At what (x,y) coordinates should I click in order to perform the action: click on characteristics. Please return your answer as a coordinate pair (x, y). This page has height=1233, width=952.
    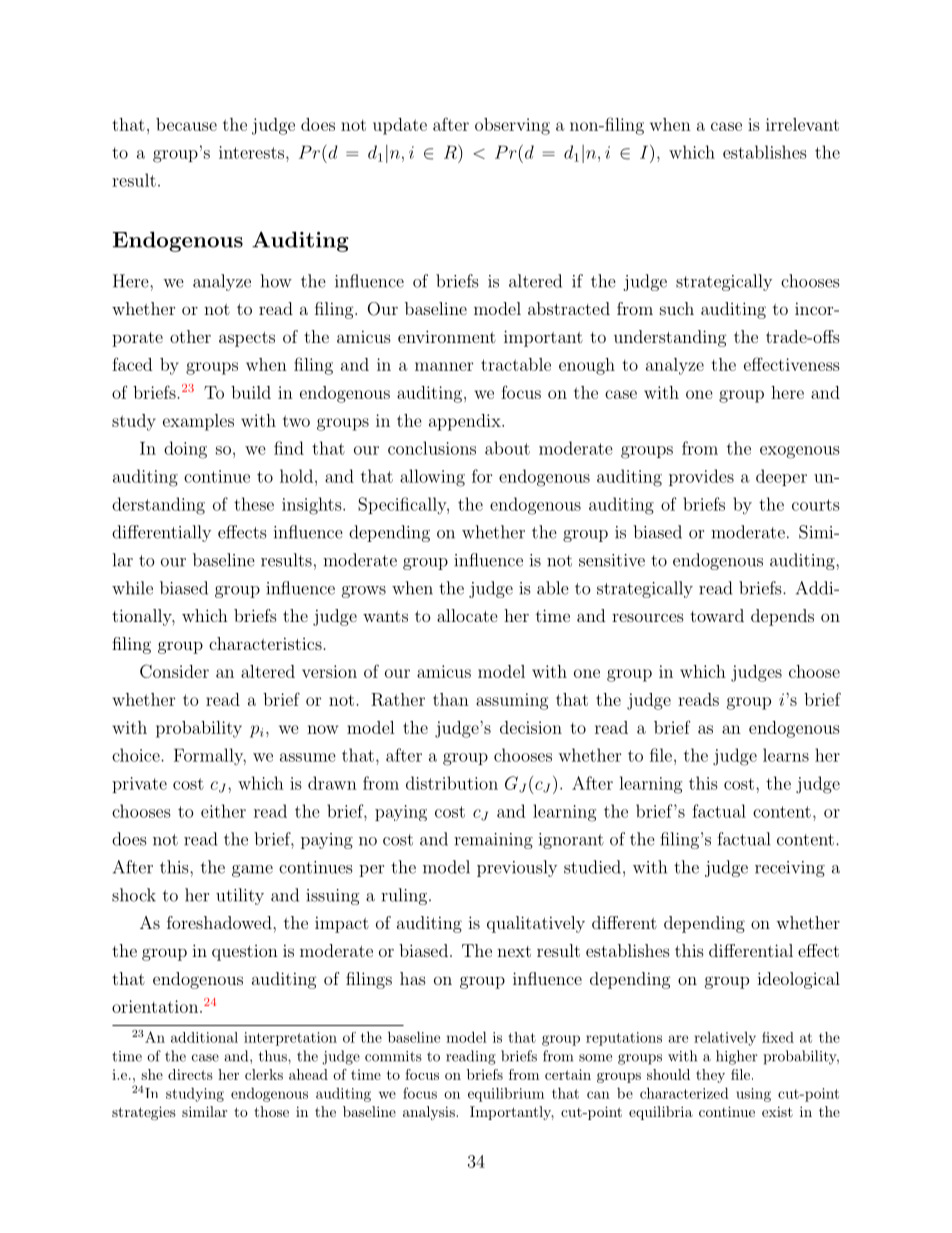
    Looking at the image, I should click on (265, 643).
